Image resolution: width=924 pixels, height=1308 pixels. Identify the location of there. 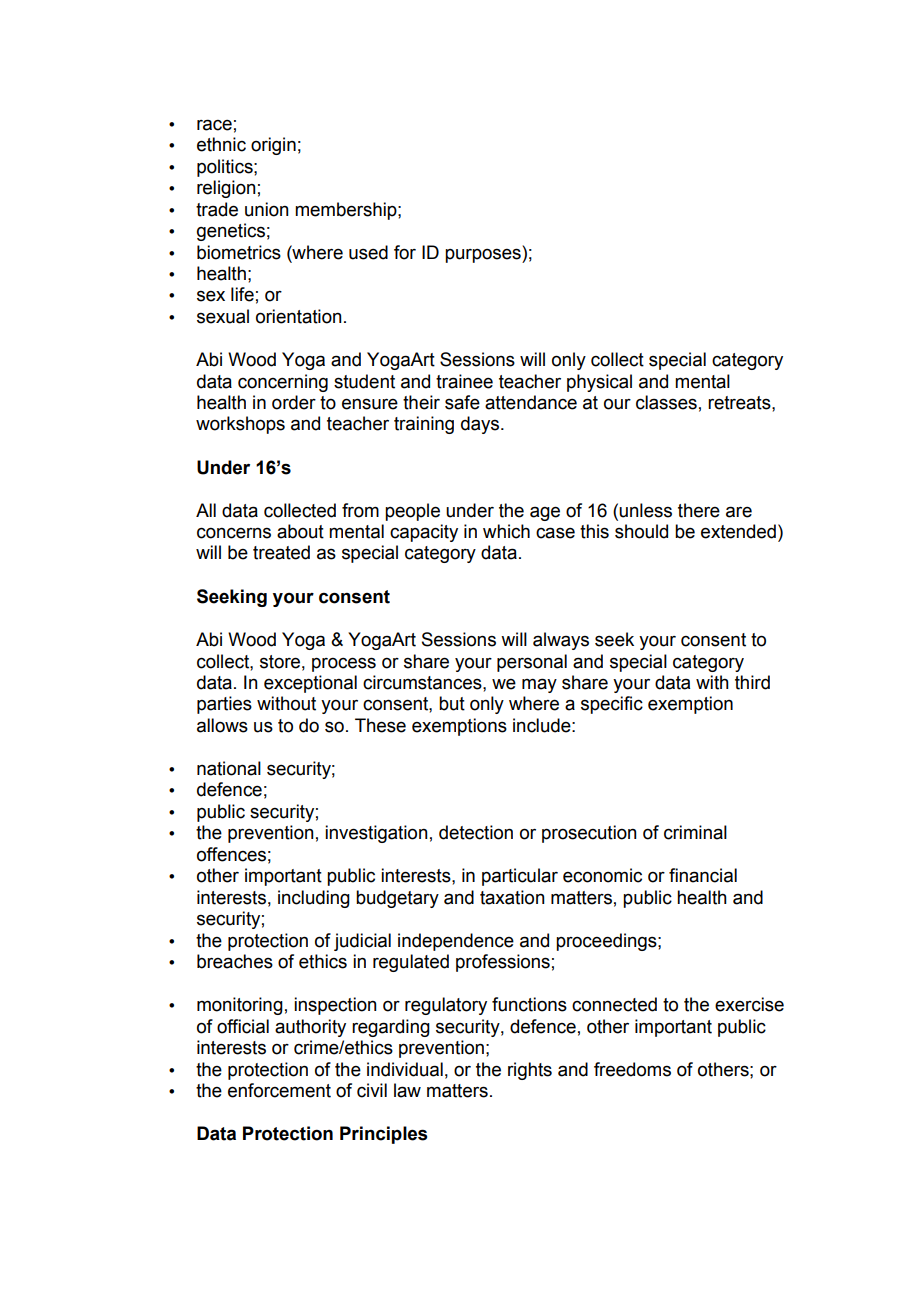
(699, 510).
